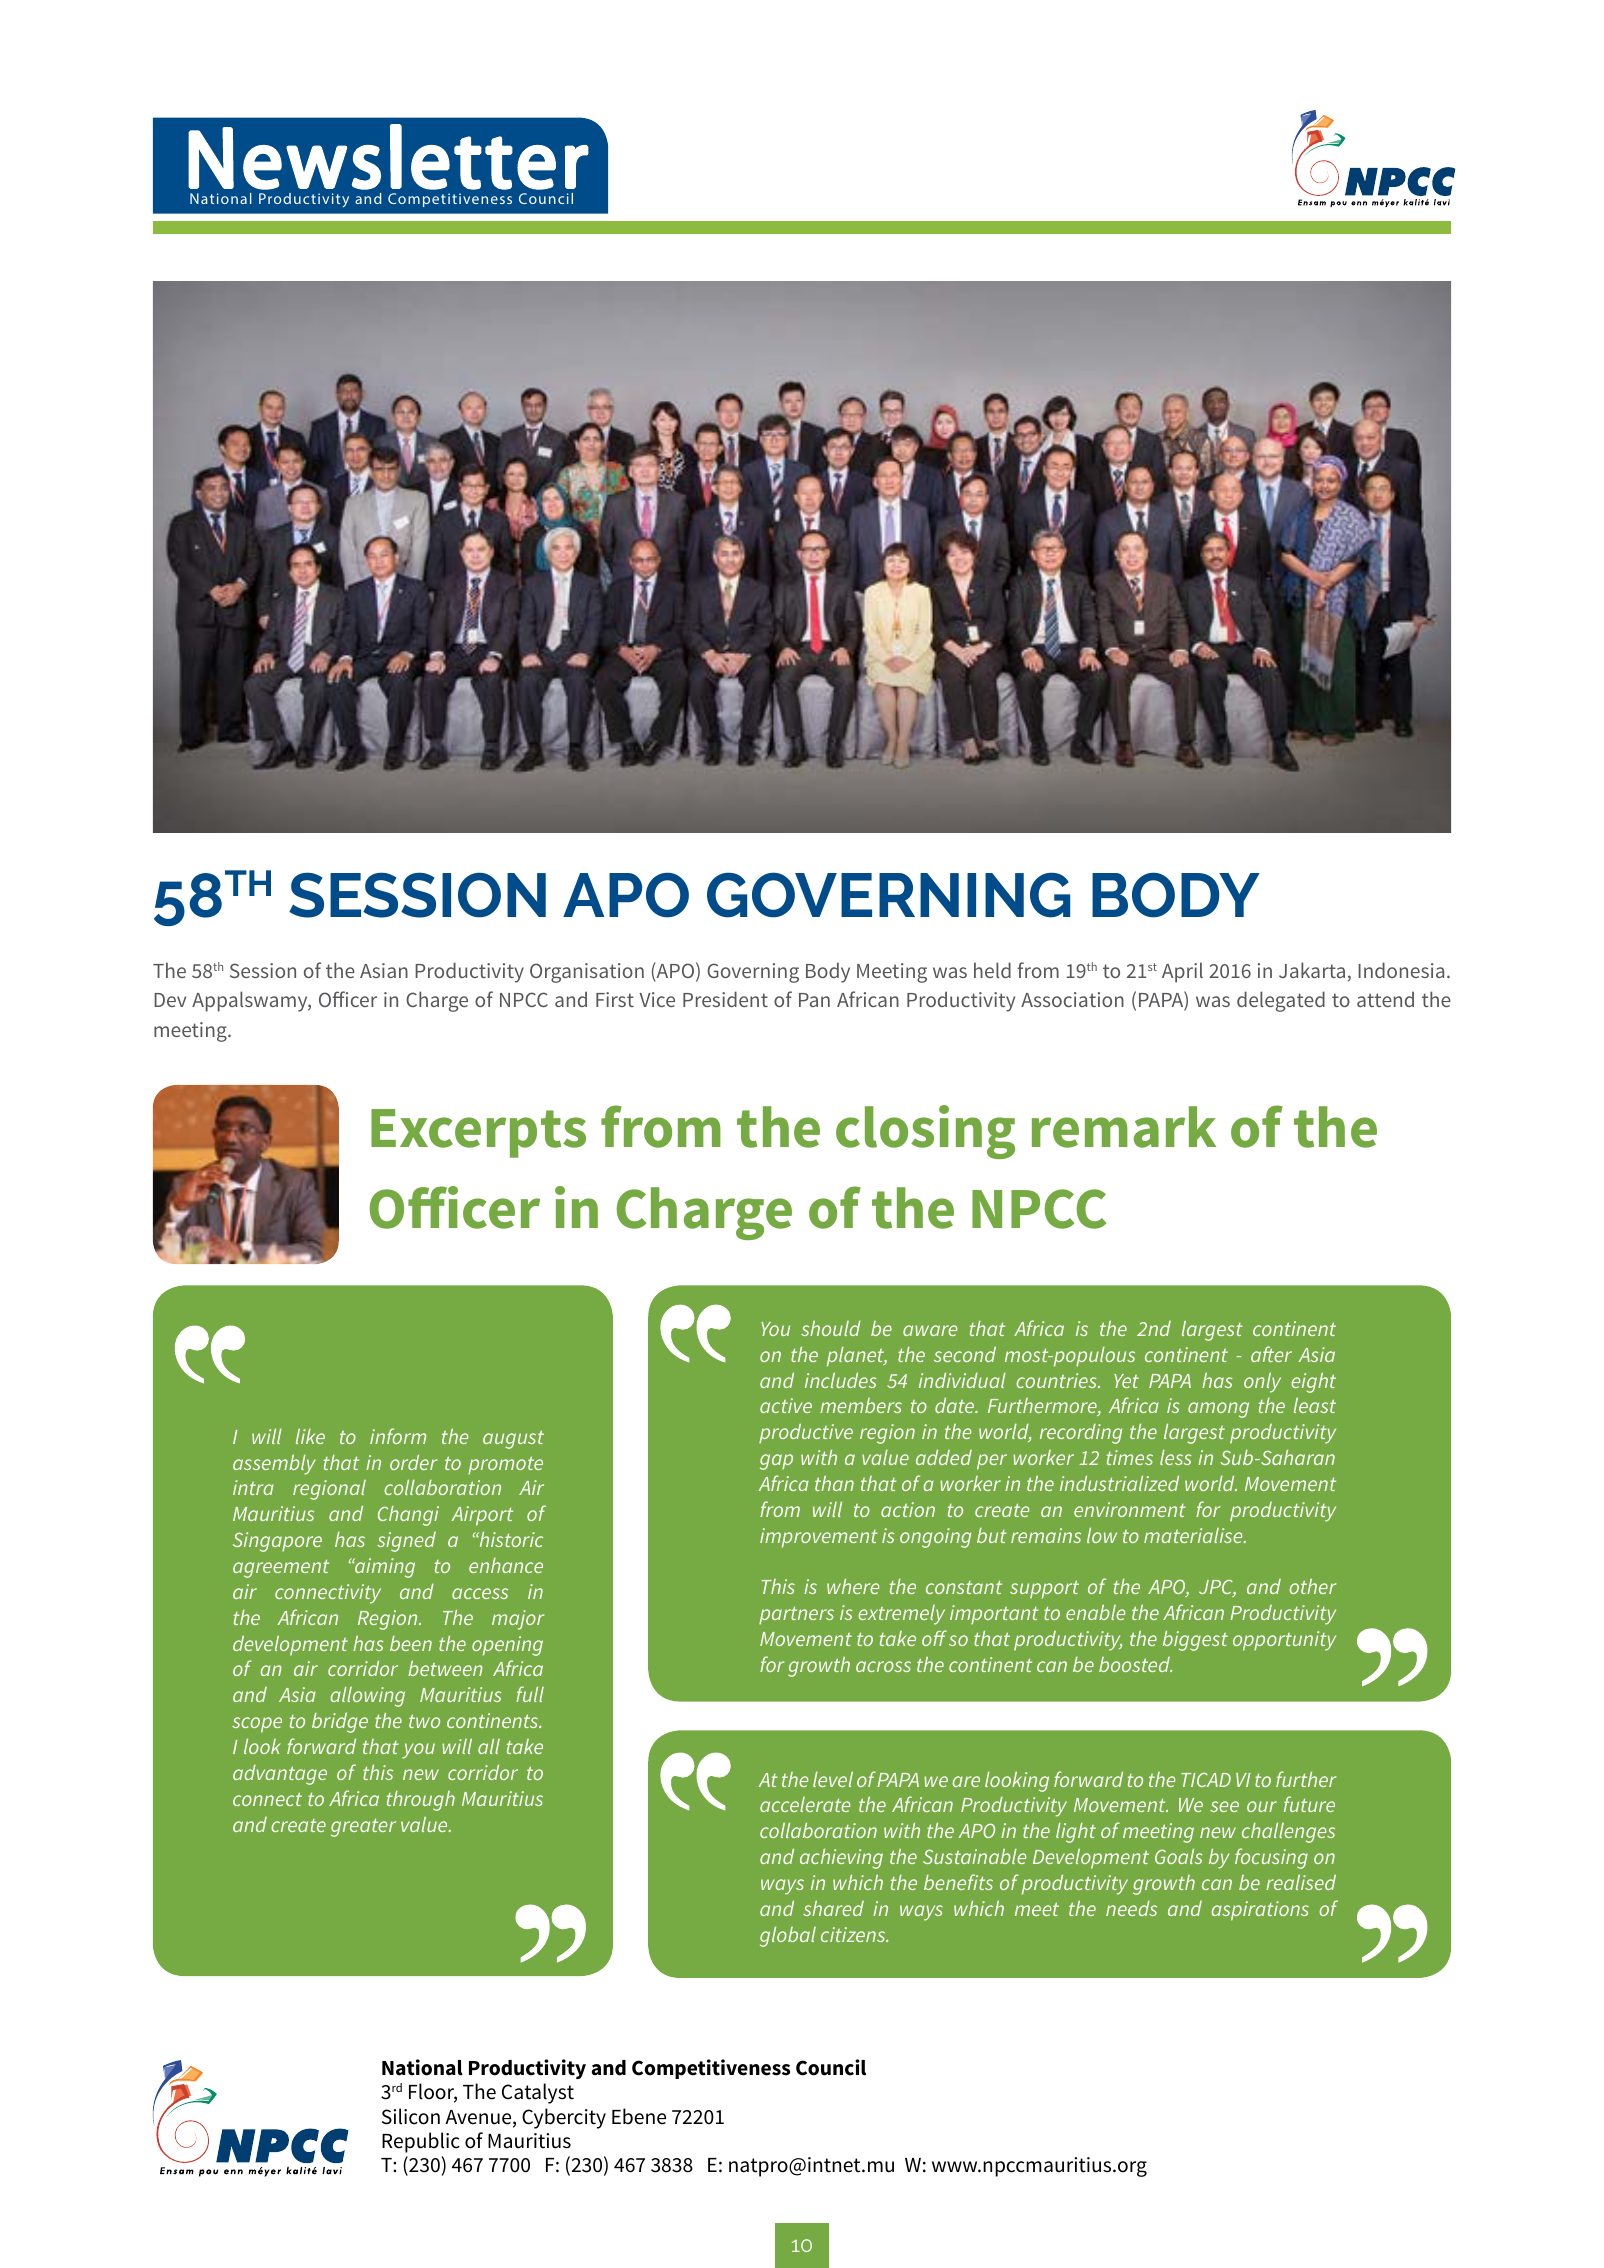  I want to click on should, so click(831, 1328).
